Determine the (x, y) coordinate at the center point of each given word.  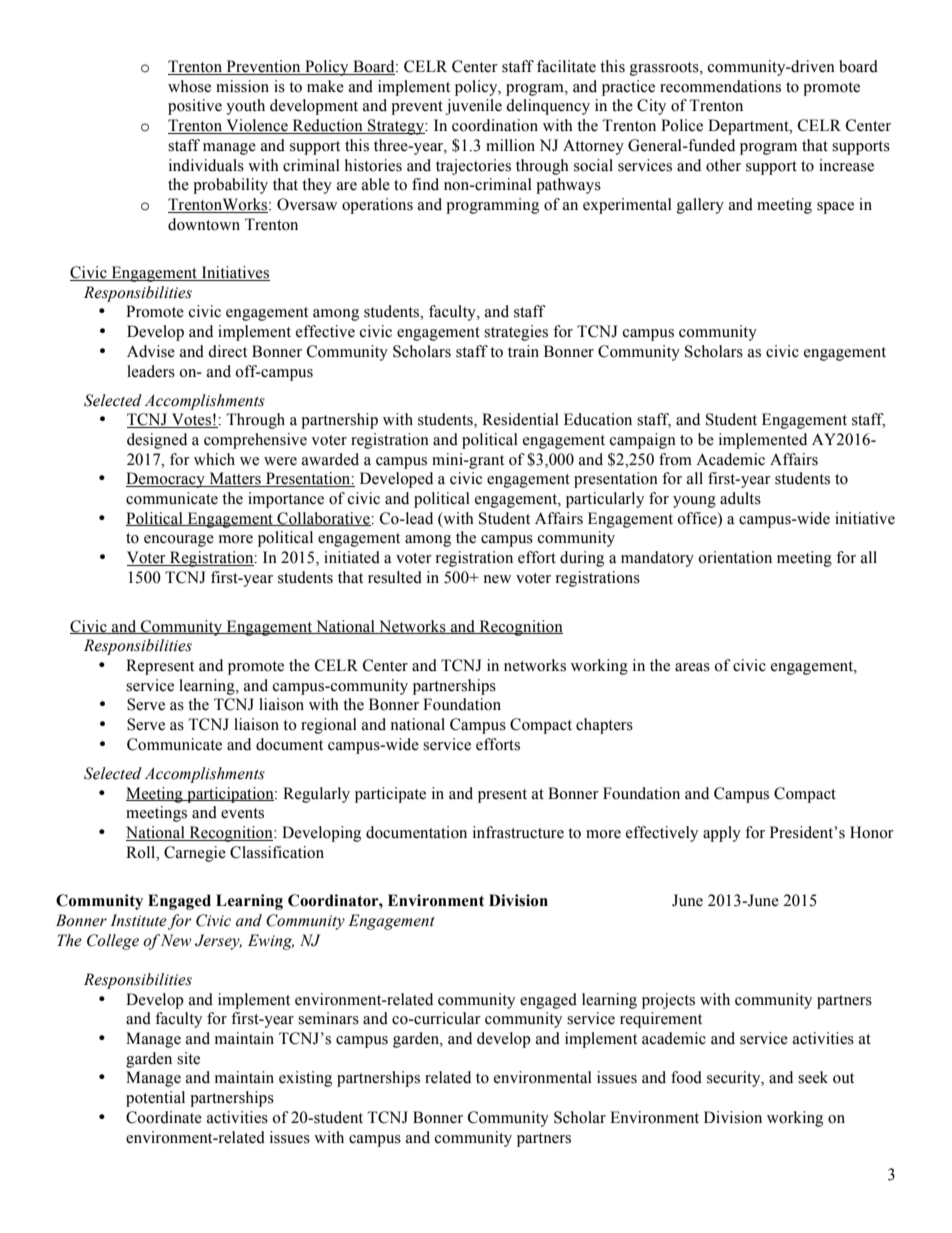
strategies (516, 333)
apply (722, 834)
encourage (179, 541)
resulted (395, 577)
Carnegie (195, 854)
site (188, 1058)
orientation (735, 557)
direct (227, 351)
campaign (643, 441)
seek (813, 1077)
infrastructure (518, 832)
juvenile (474, 107)
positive (195, 107)
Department (749, 127)
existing (305, 1079)
